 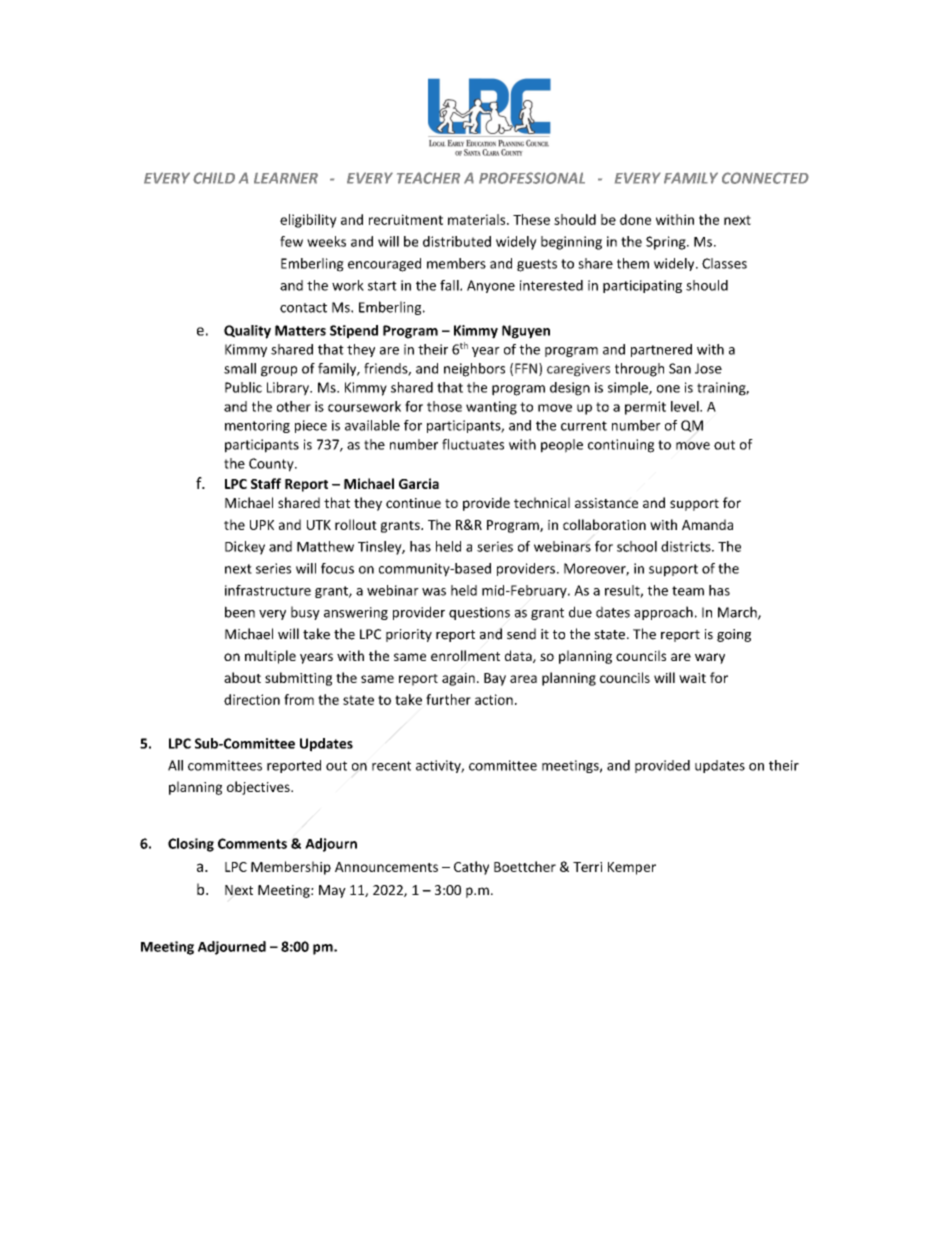 I want to click on done, so click(x=635, y=219).
